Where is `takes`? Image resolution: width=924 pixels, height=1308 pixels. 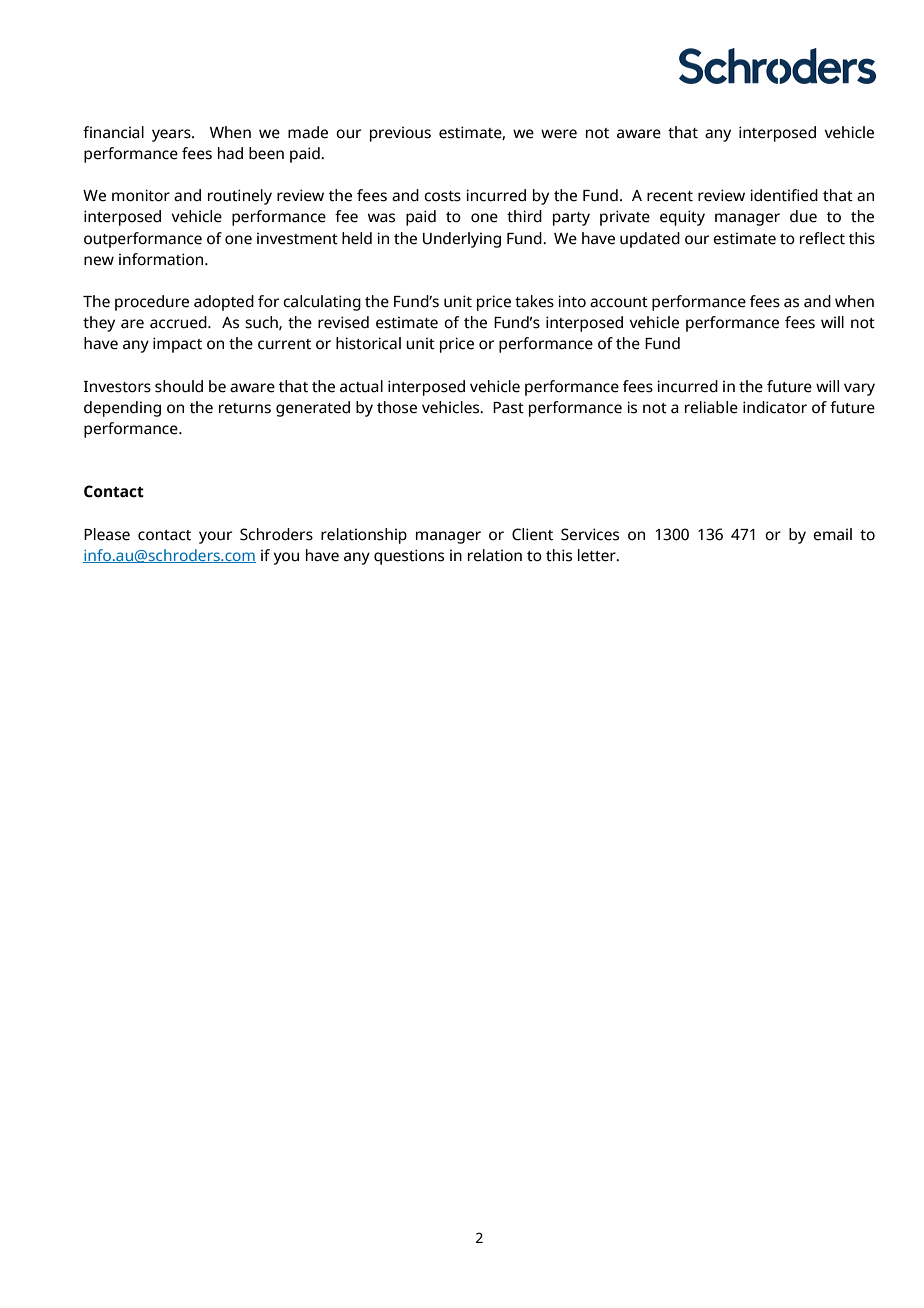
takes is located at coordinates (534, 301).
